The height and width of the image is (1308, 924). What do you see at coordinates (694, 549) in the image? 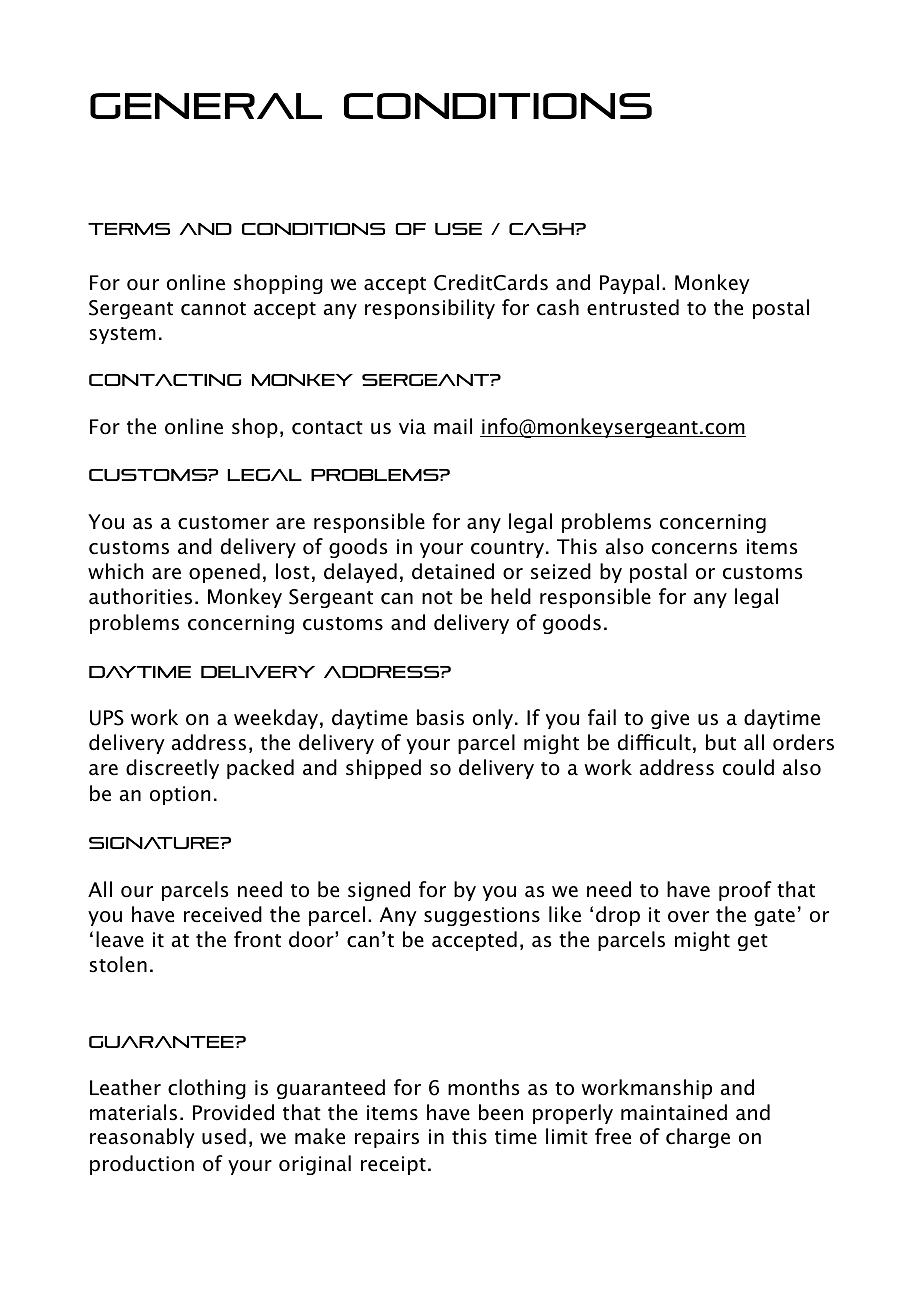
I see `concerns` at bounding box center [694, 549].
